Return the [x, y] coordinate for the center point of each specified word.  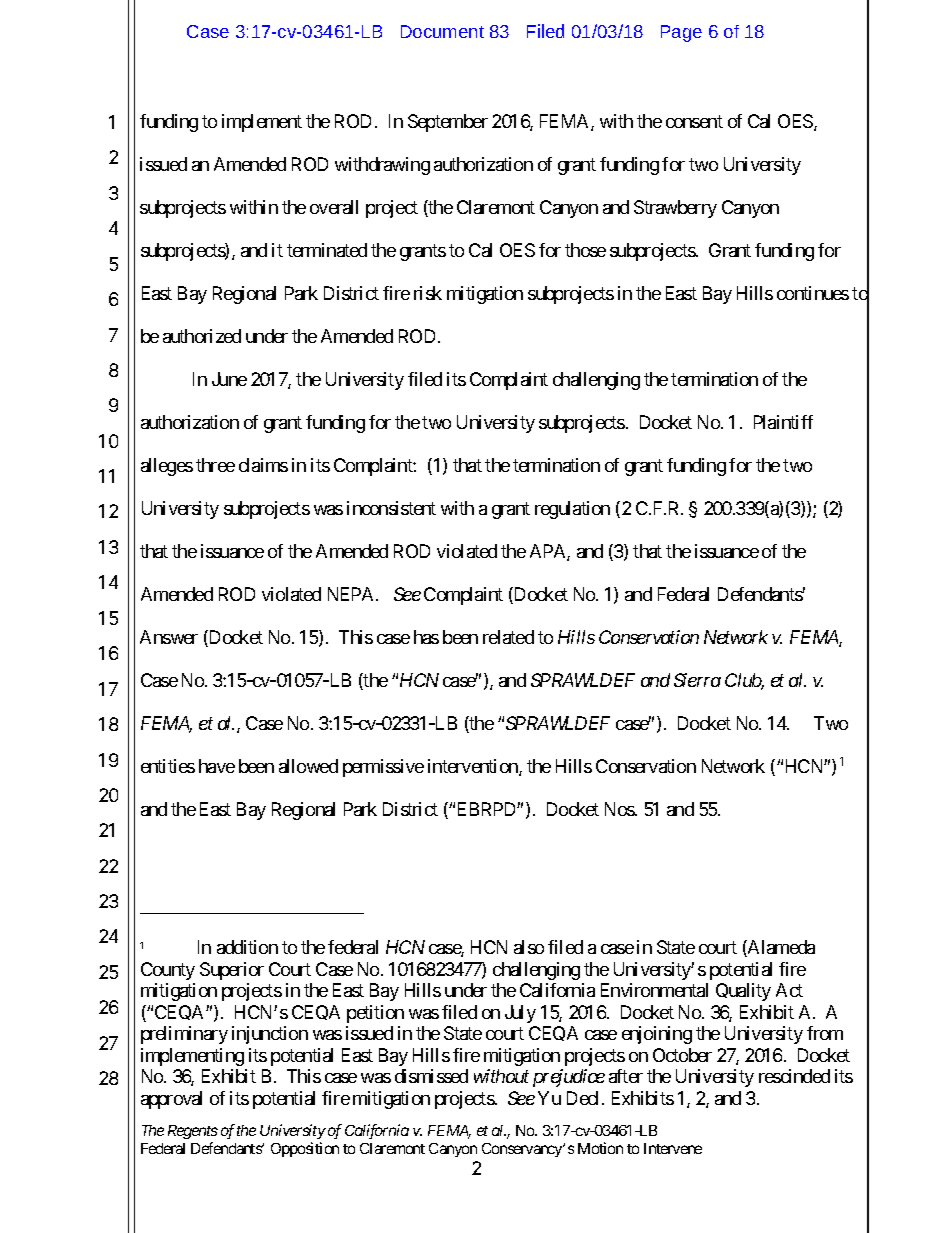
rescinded [794, 1076]
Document [442, 31]
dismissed [431, 1076]
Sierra [697, 680]
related [508, 637]
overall [334, 207]
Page [681, 33]
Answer [169, 637]
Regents [193, 1132]
